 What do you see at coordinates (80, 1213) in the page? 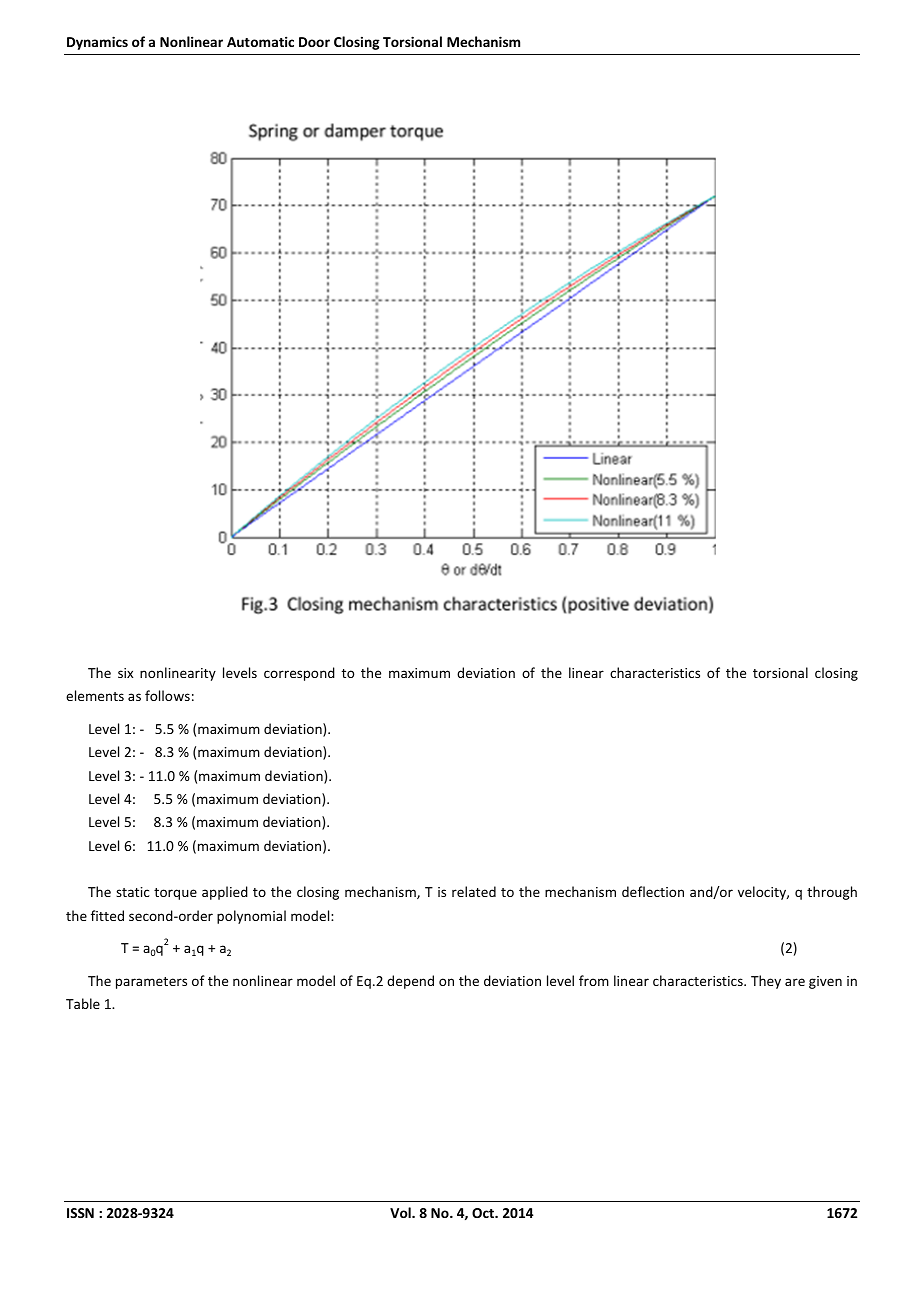
I see `ISSN` at bounding box center [80, 1213].
